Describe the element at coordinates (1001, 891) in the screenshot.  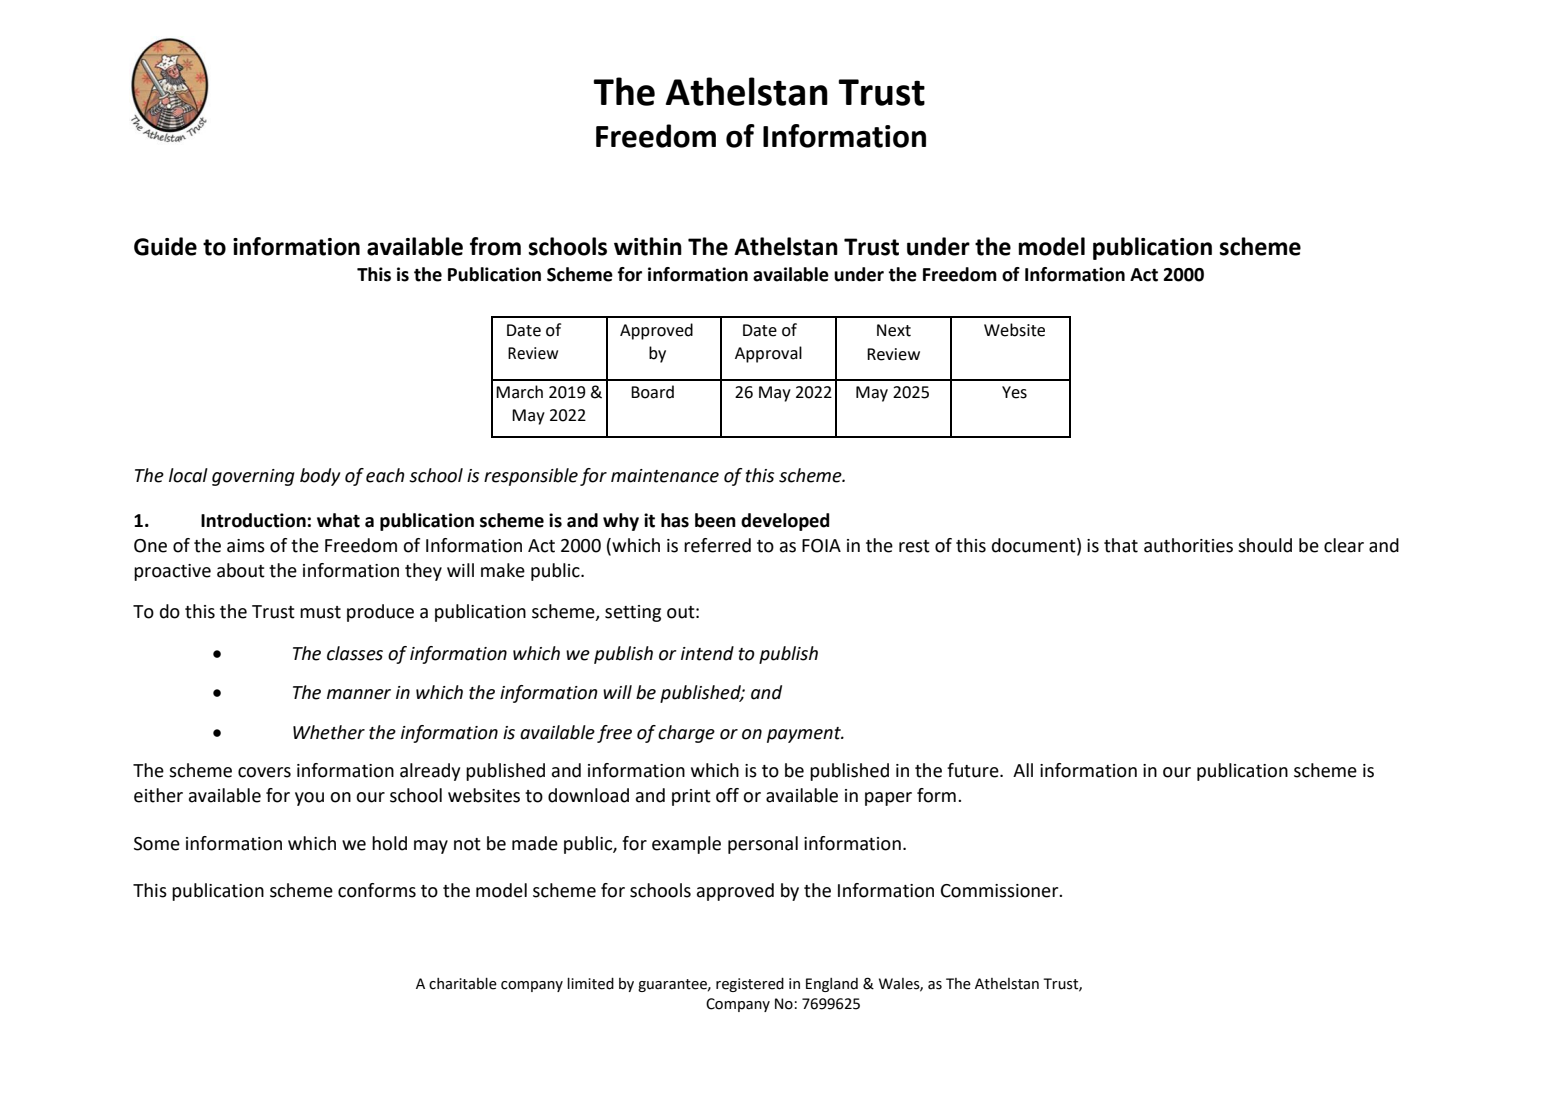
I see `Commissioner` at that location.
